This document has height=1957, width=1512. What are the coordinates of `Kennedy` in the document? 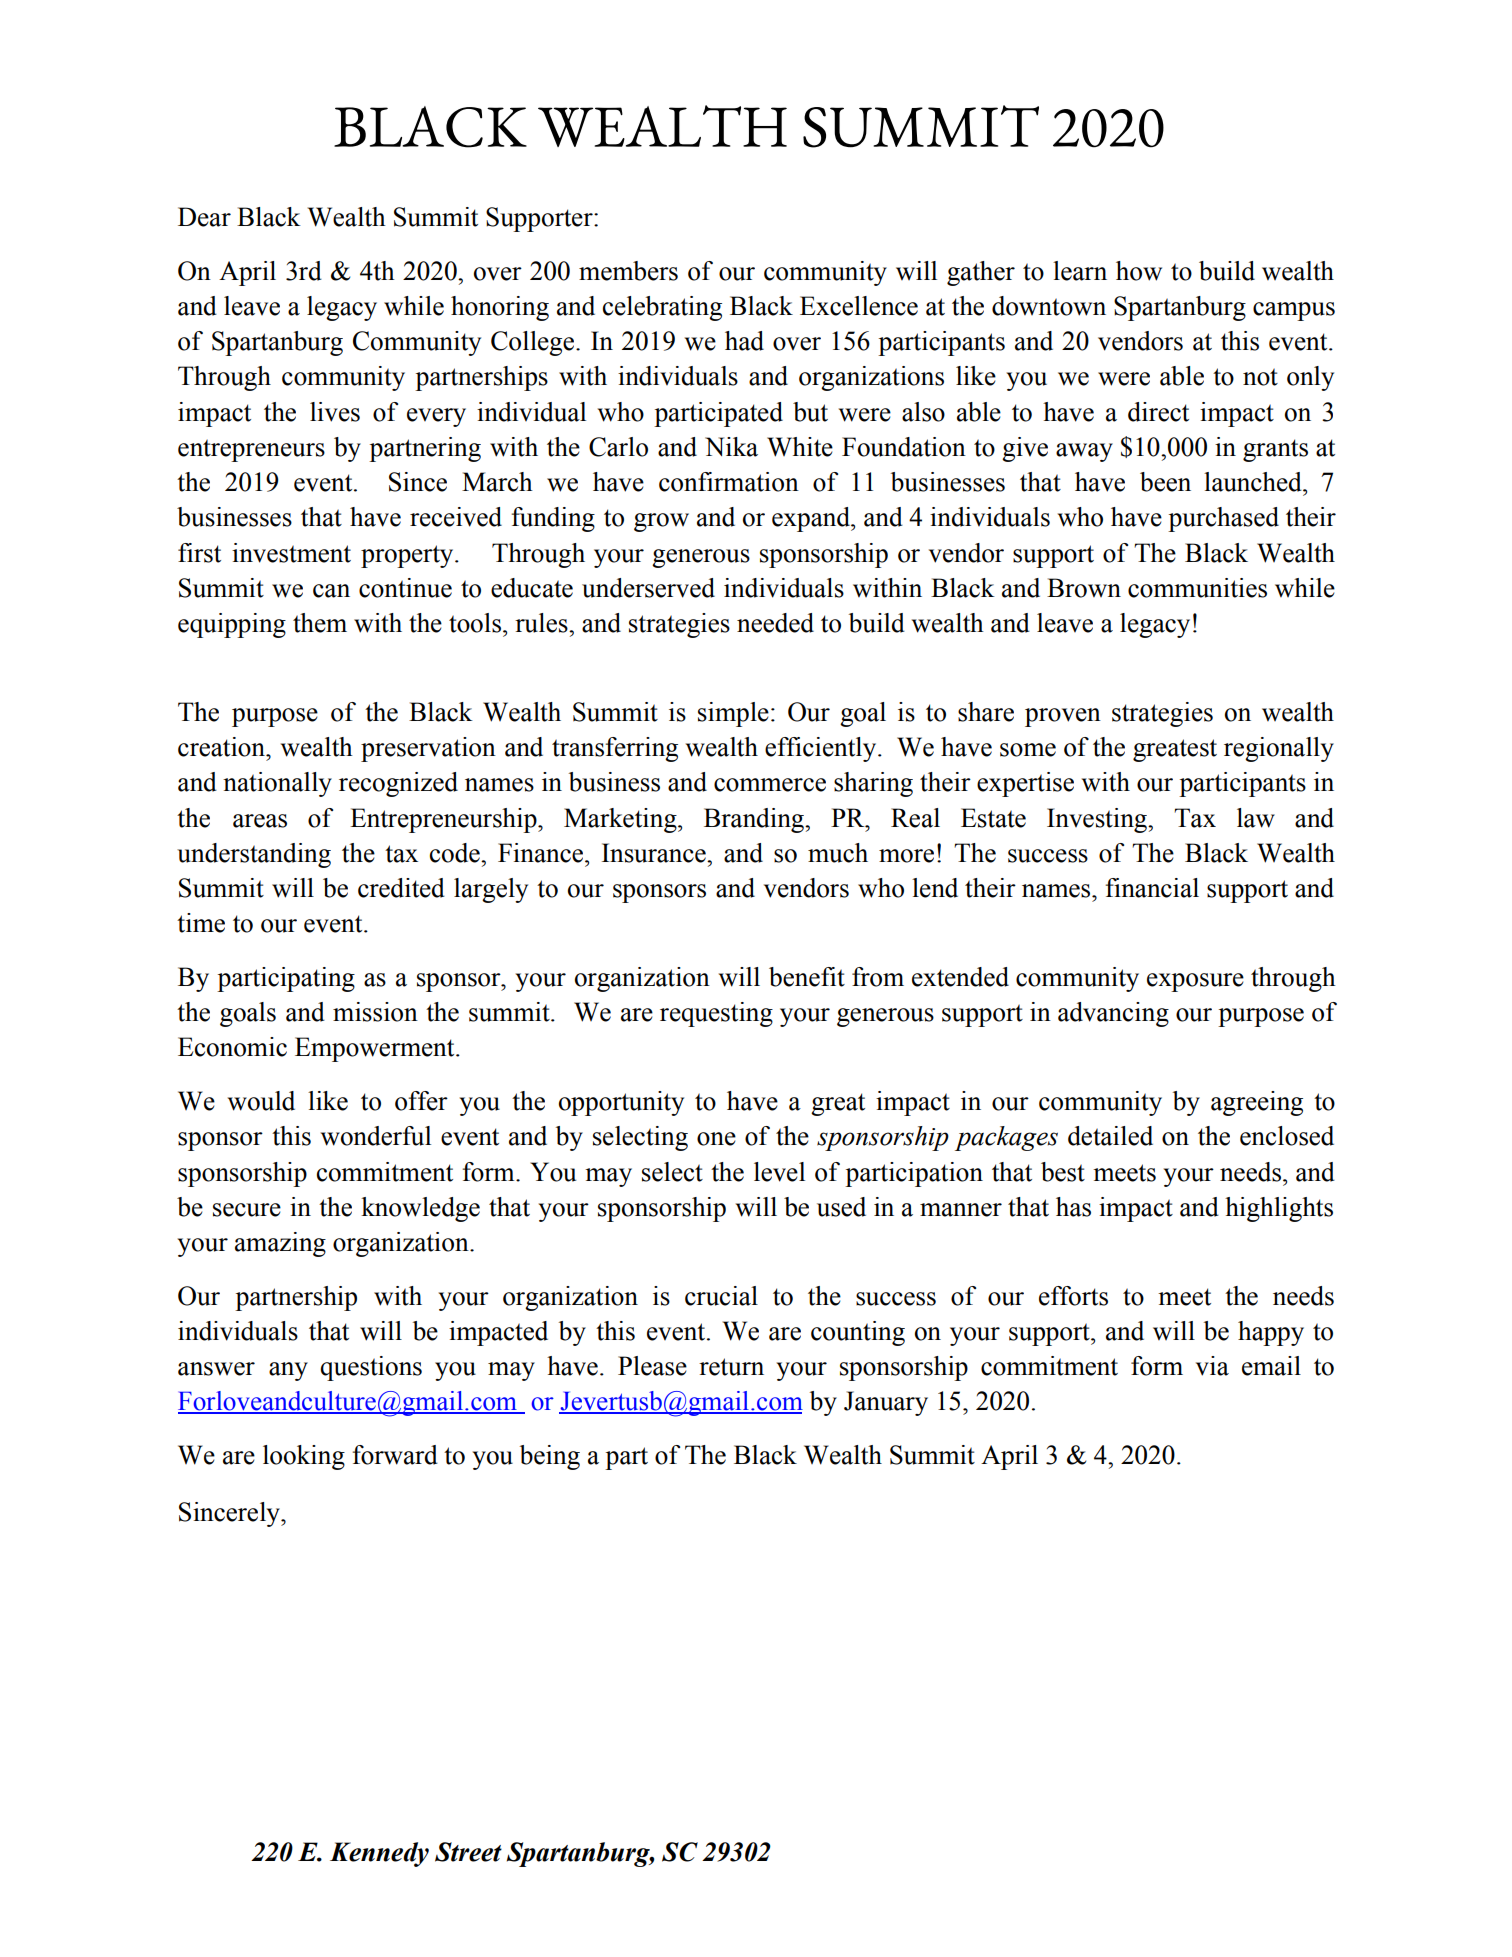 It's located at (379, 1854).
